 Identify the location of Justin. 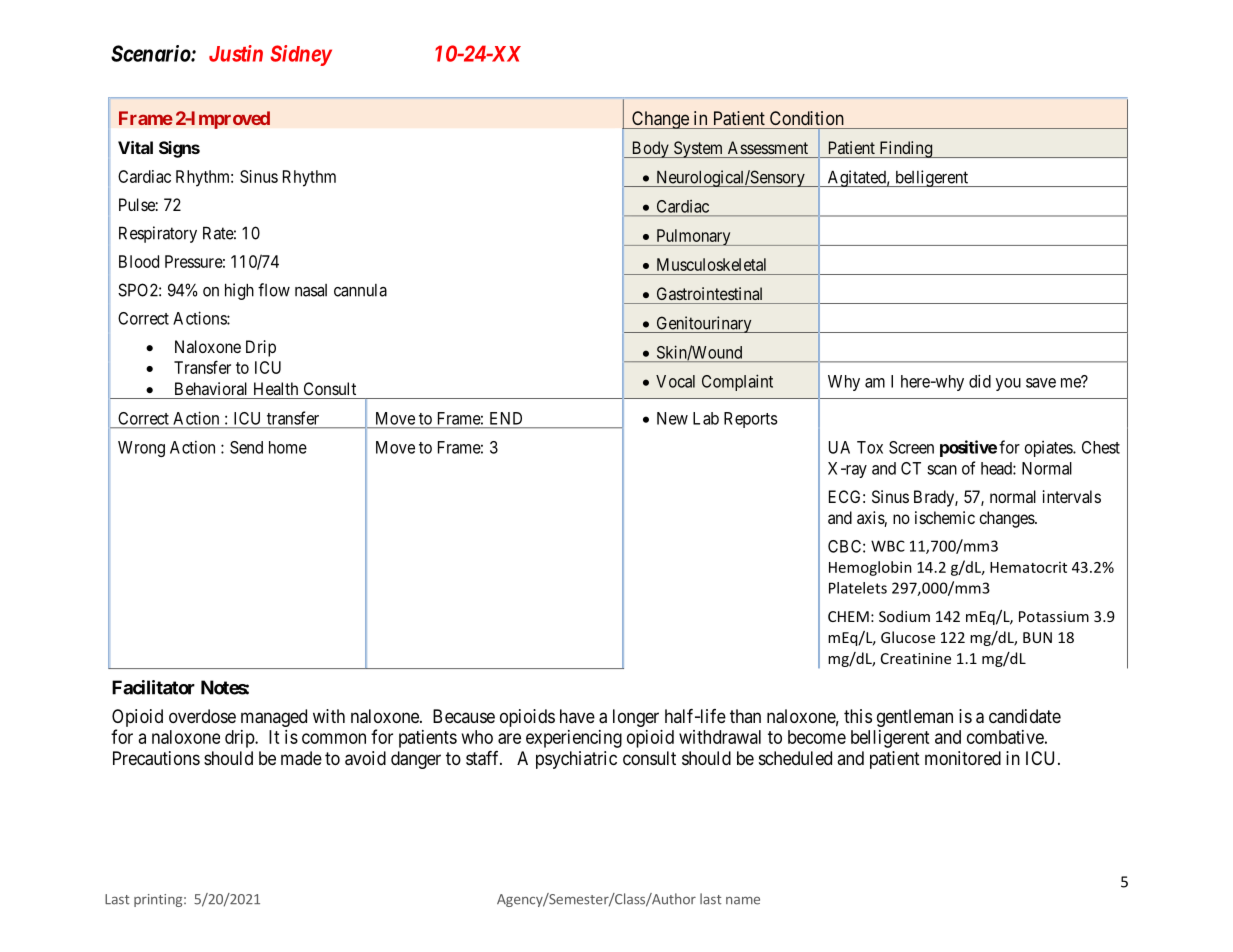
(236, 53).
